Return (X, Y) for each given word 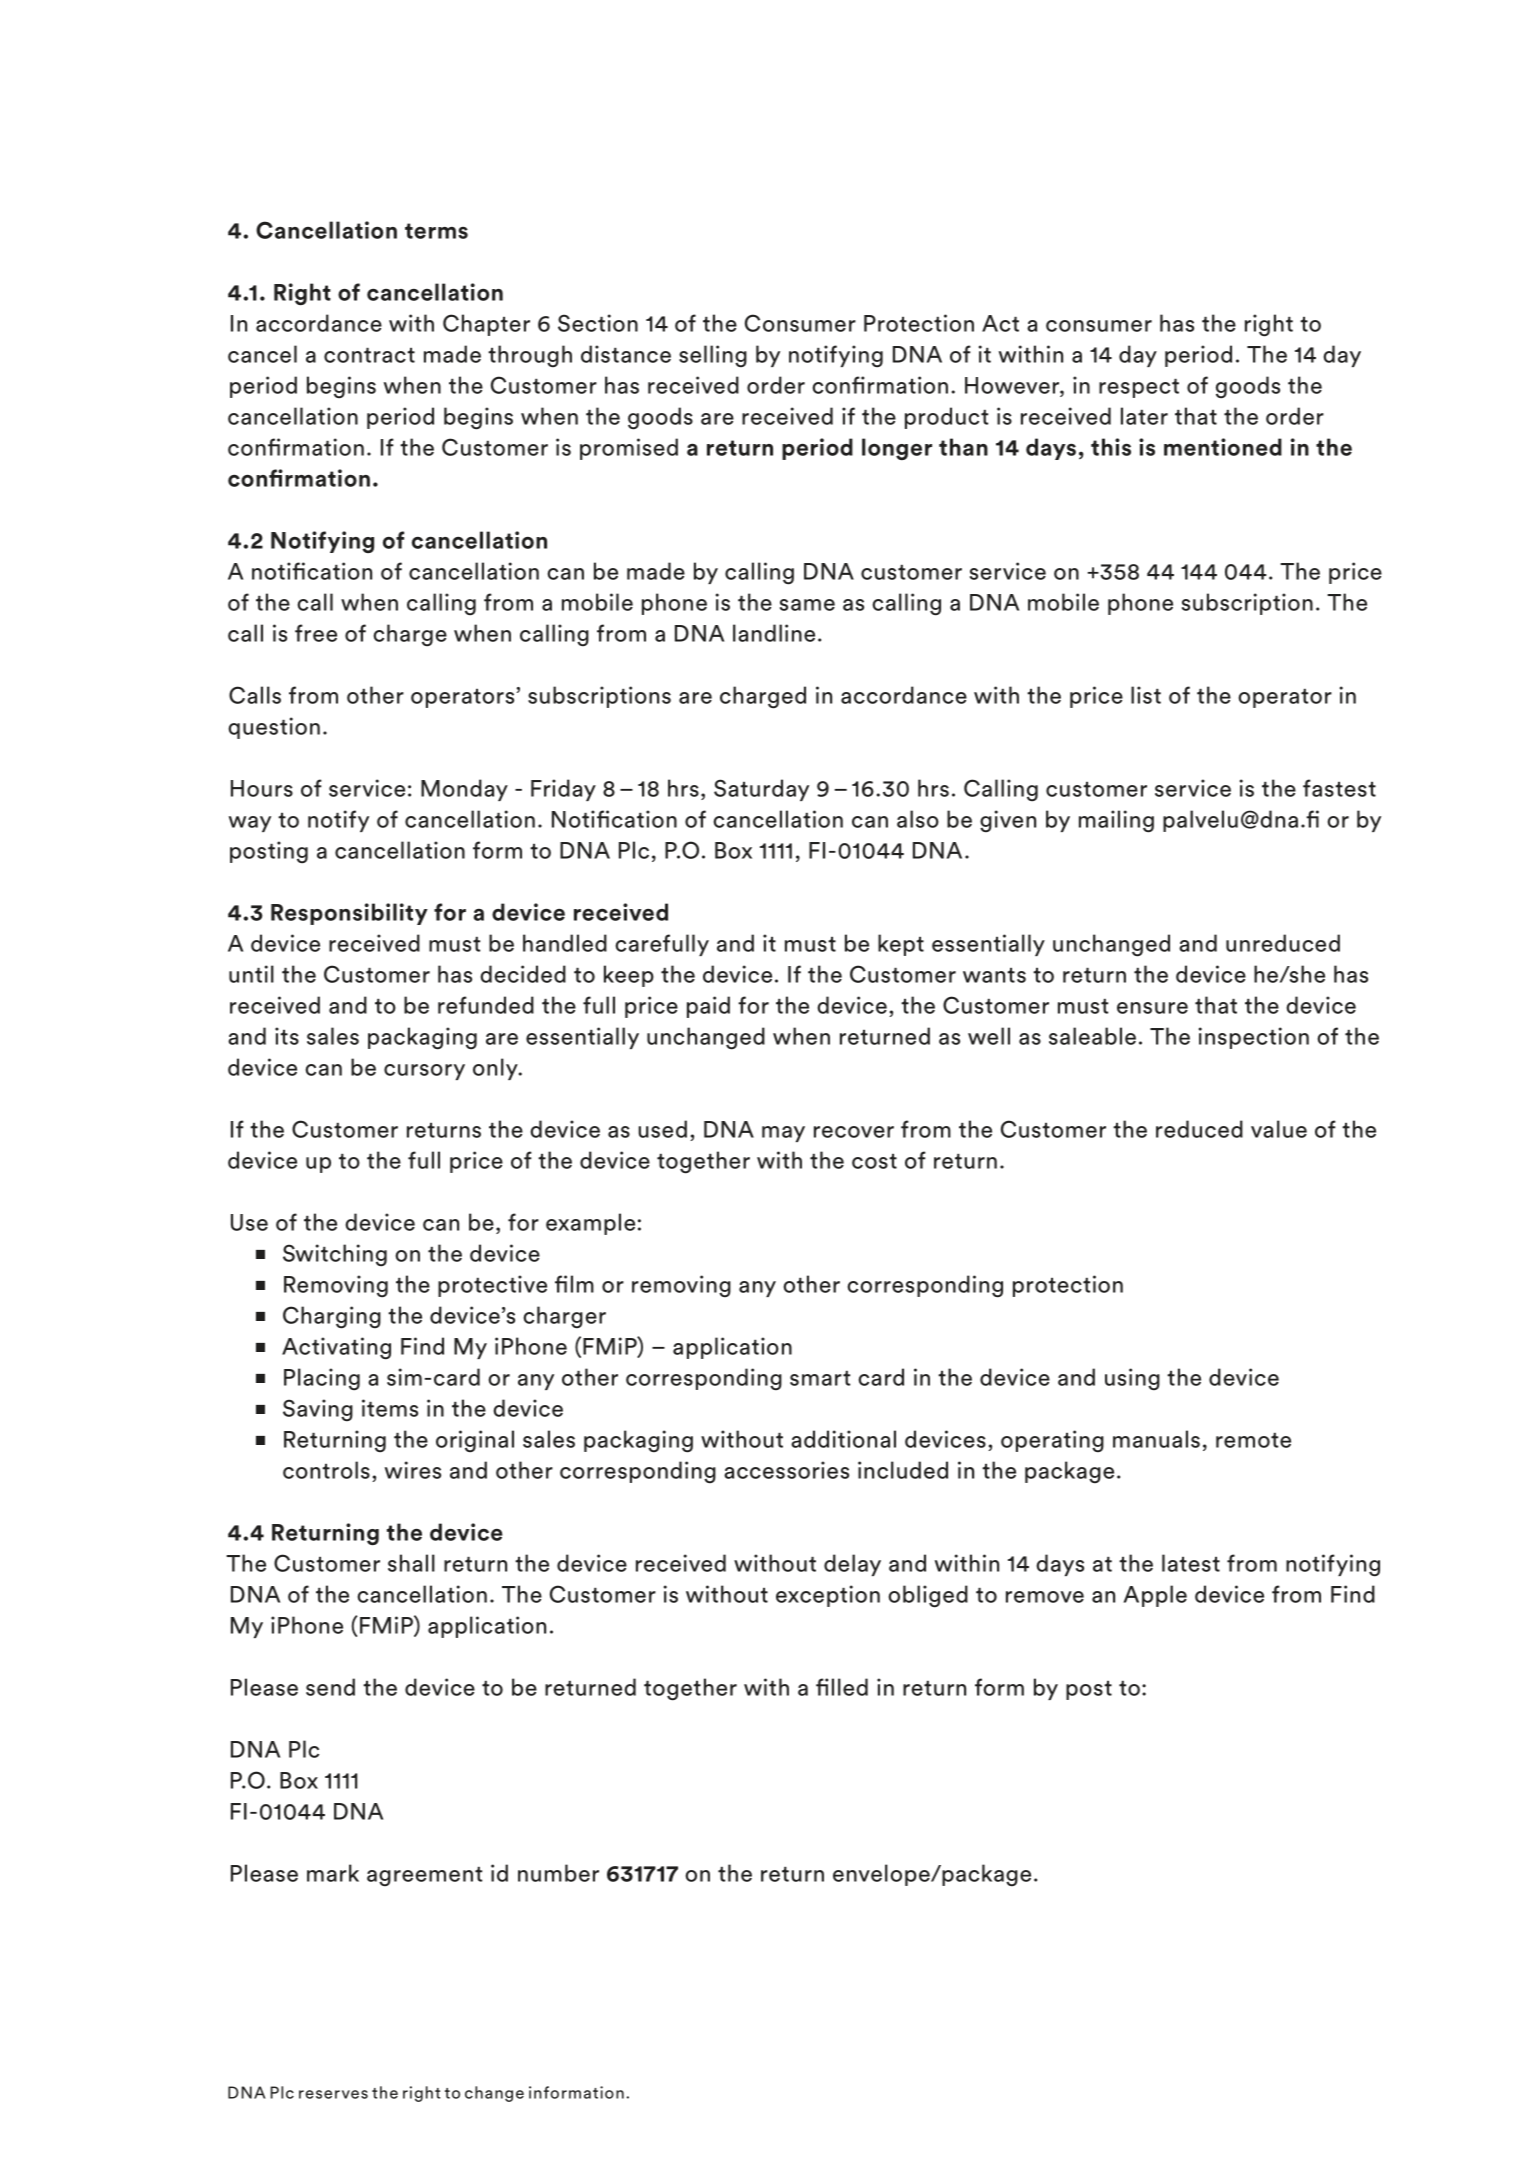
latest (1191, 1563)
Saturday (761, 790)
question (274, 728)
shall (411, 1563)
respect (1139, 388)
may (783, 1134)
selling (713, 356)
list (1146, 695)
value (1279, 1129)
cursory (424, 1072)
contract (369, 355)
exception (828, 1596)
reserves (333, 2094)
